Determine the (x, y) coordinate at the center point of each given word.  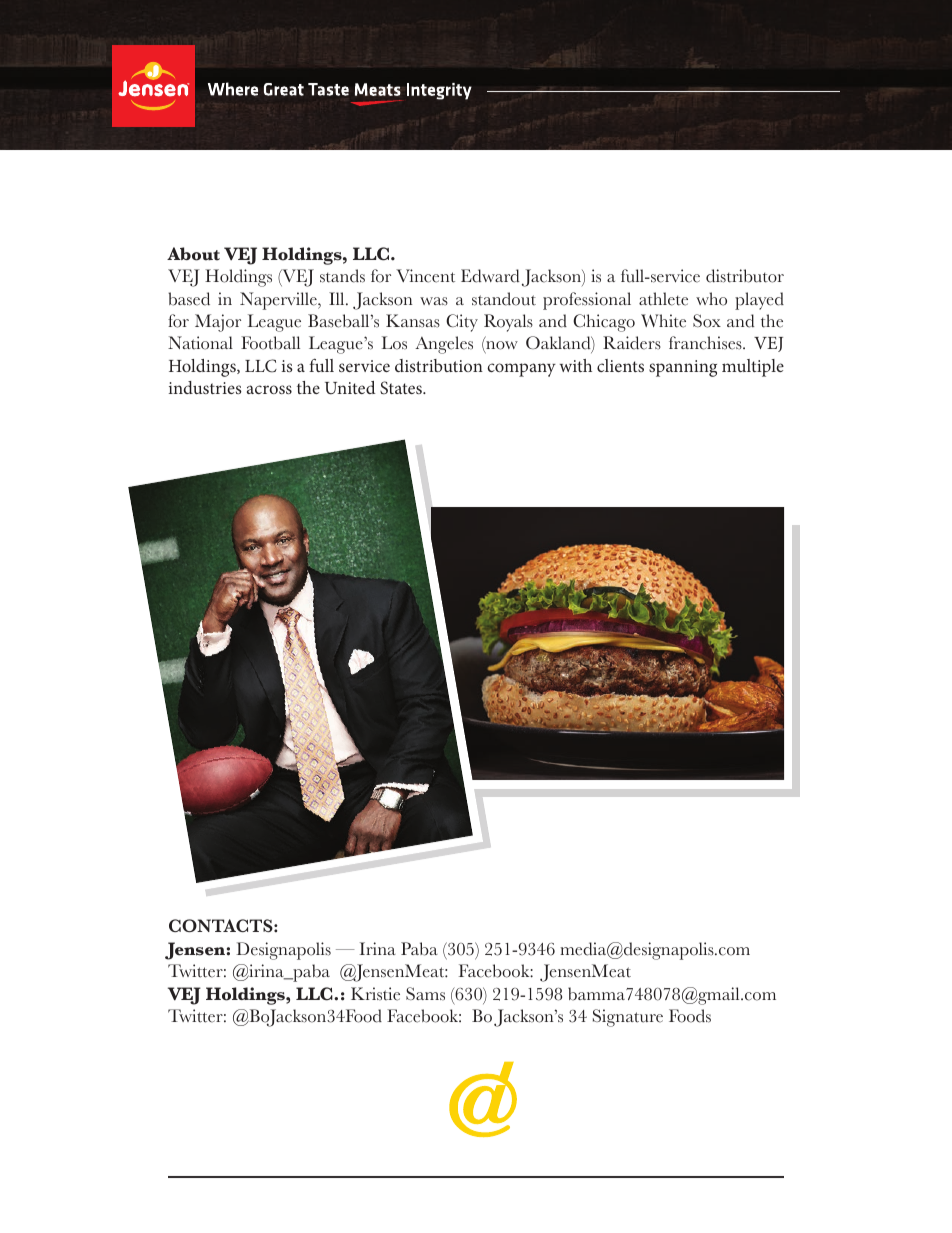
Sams (425, 994)
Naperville (279, 301)
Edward (490, 276)
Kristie (375, 994)
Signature (628, 1018)
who (711, 299)
